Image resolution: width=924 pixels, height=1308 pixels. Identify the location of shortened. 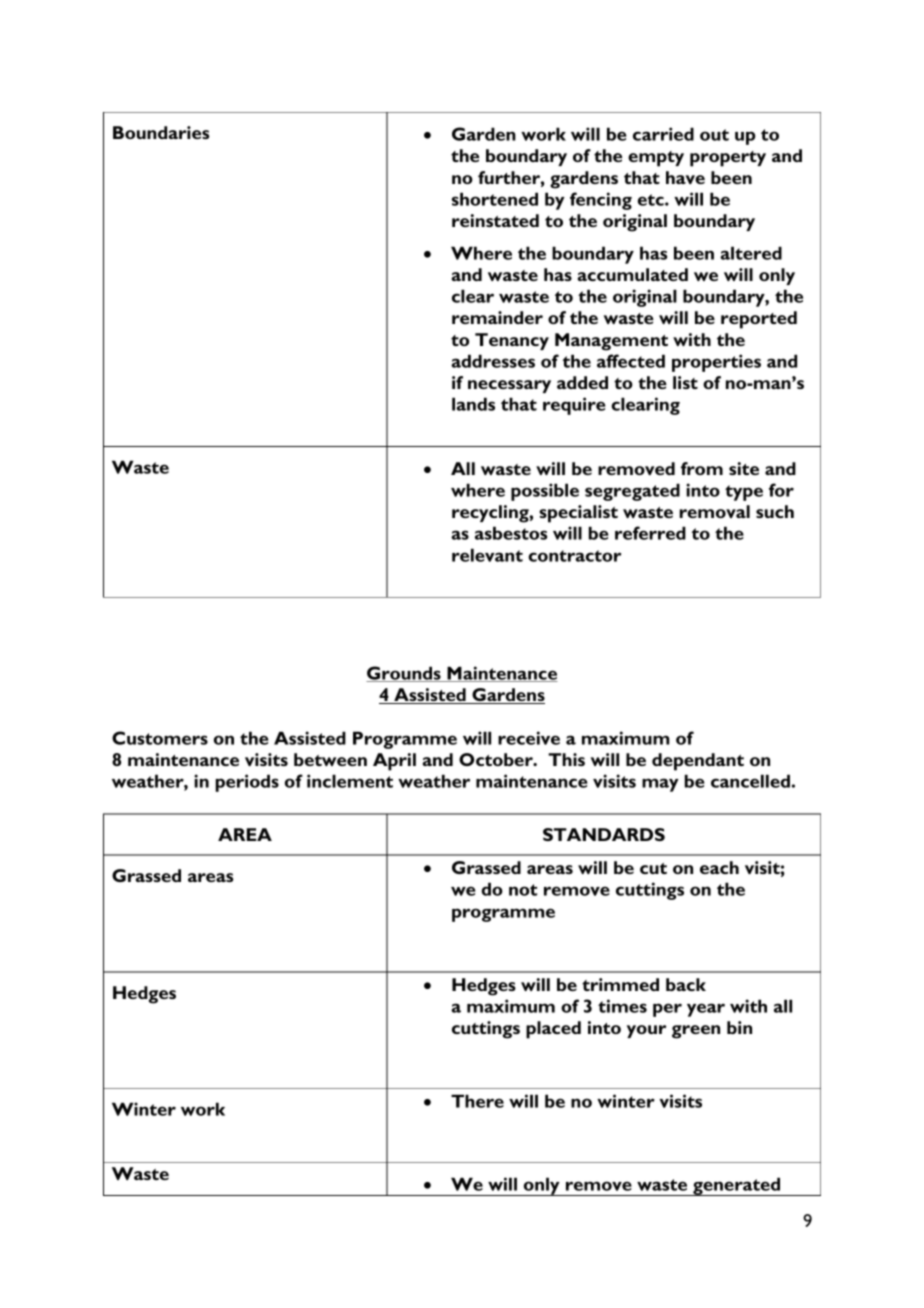
(495, 199).
